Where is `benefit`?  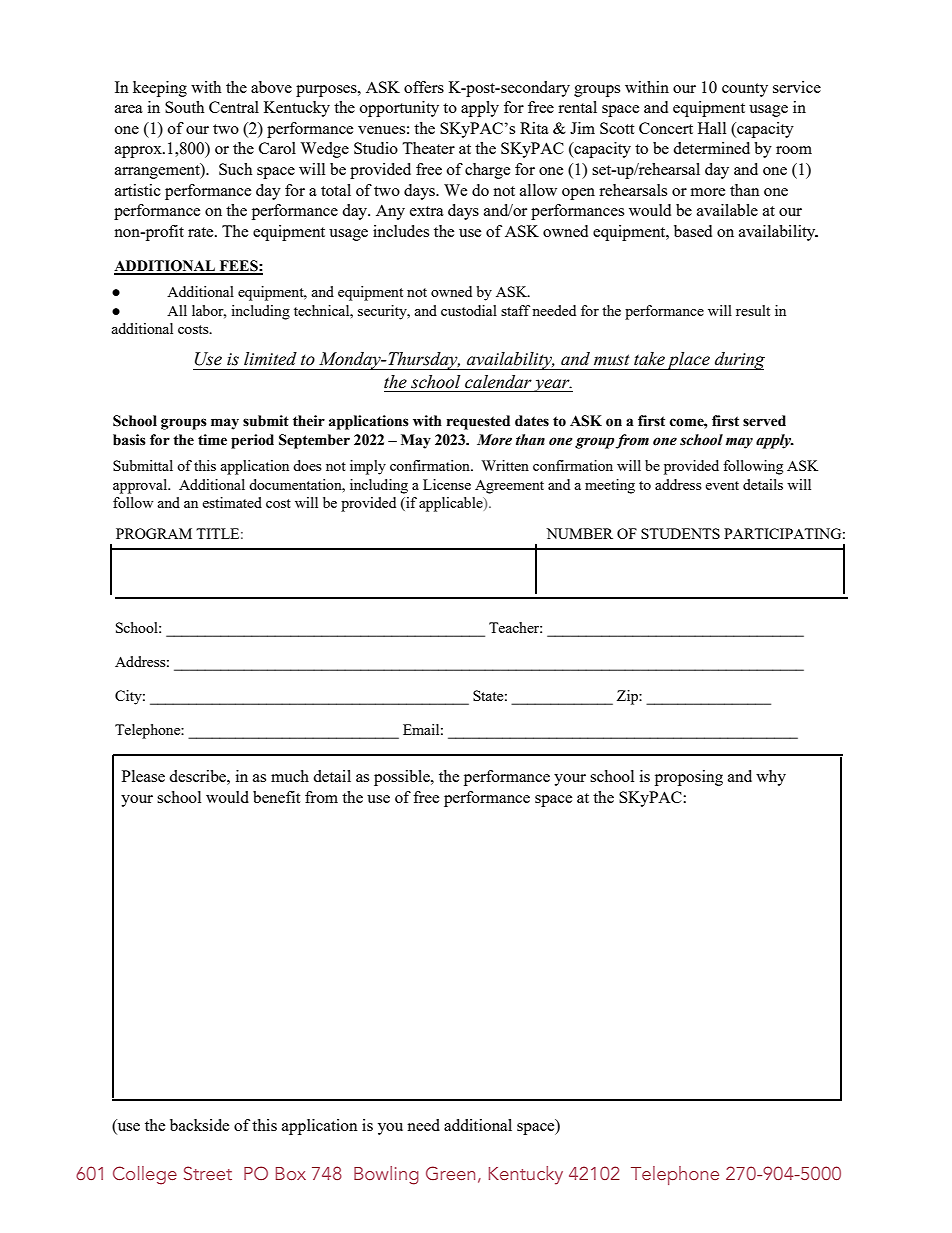
benefit is located at coordinates (276, 797).
